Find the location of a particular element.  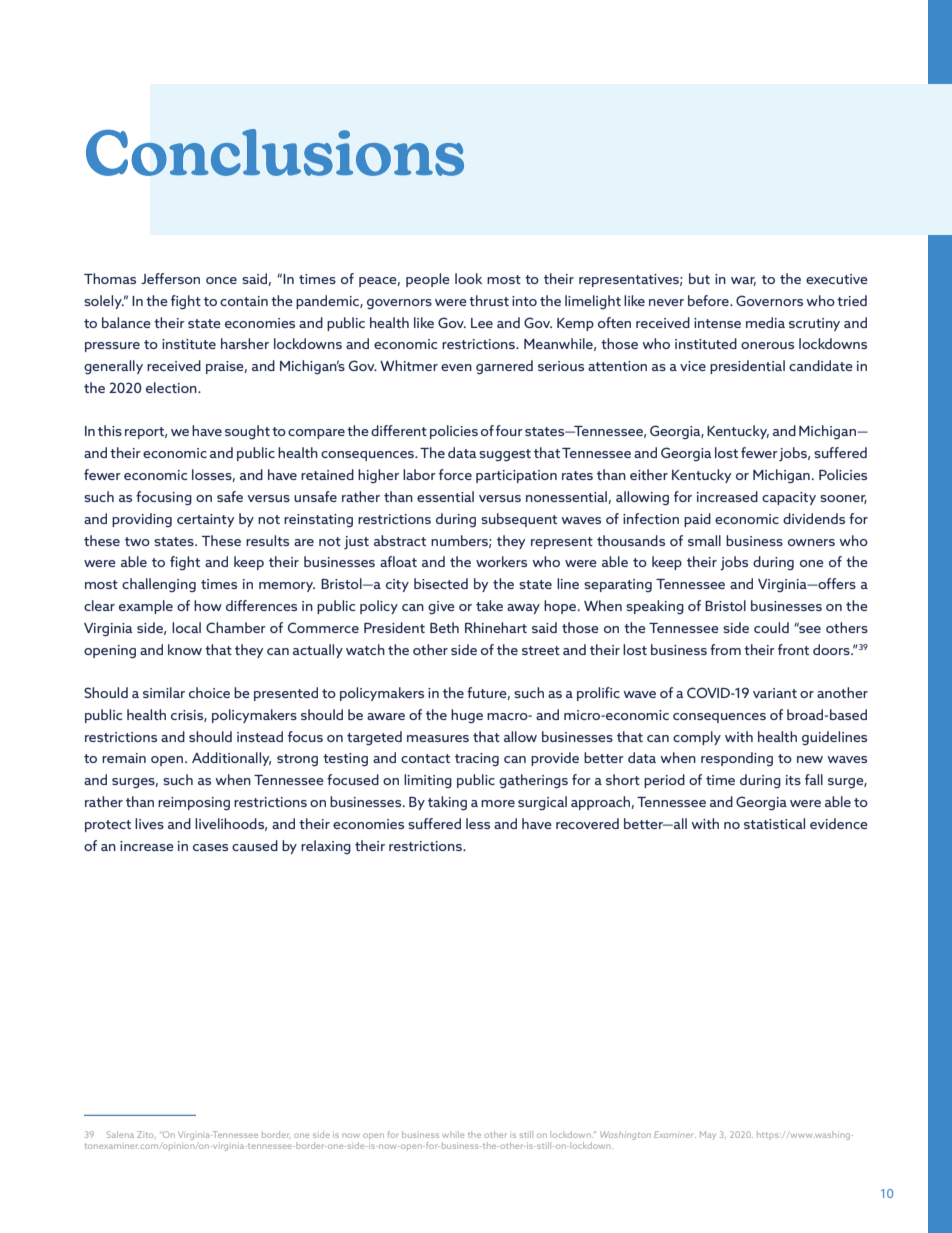

Beth is located at coordinates (444, 627).
